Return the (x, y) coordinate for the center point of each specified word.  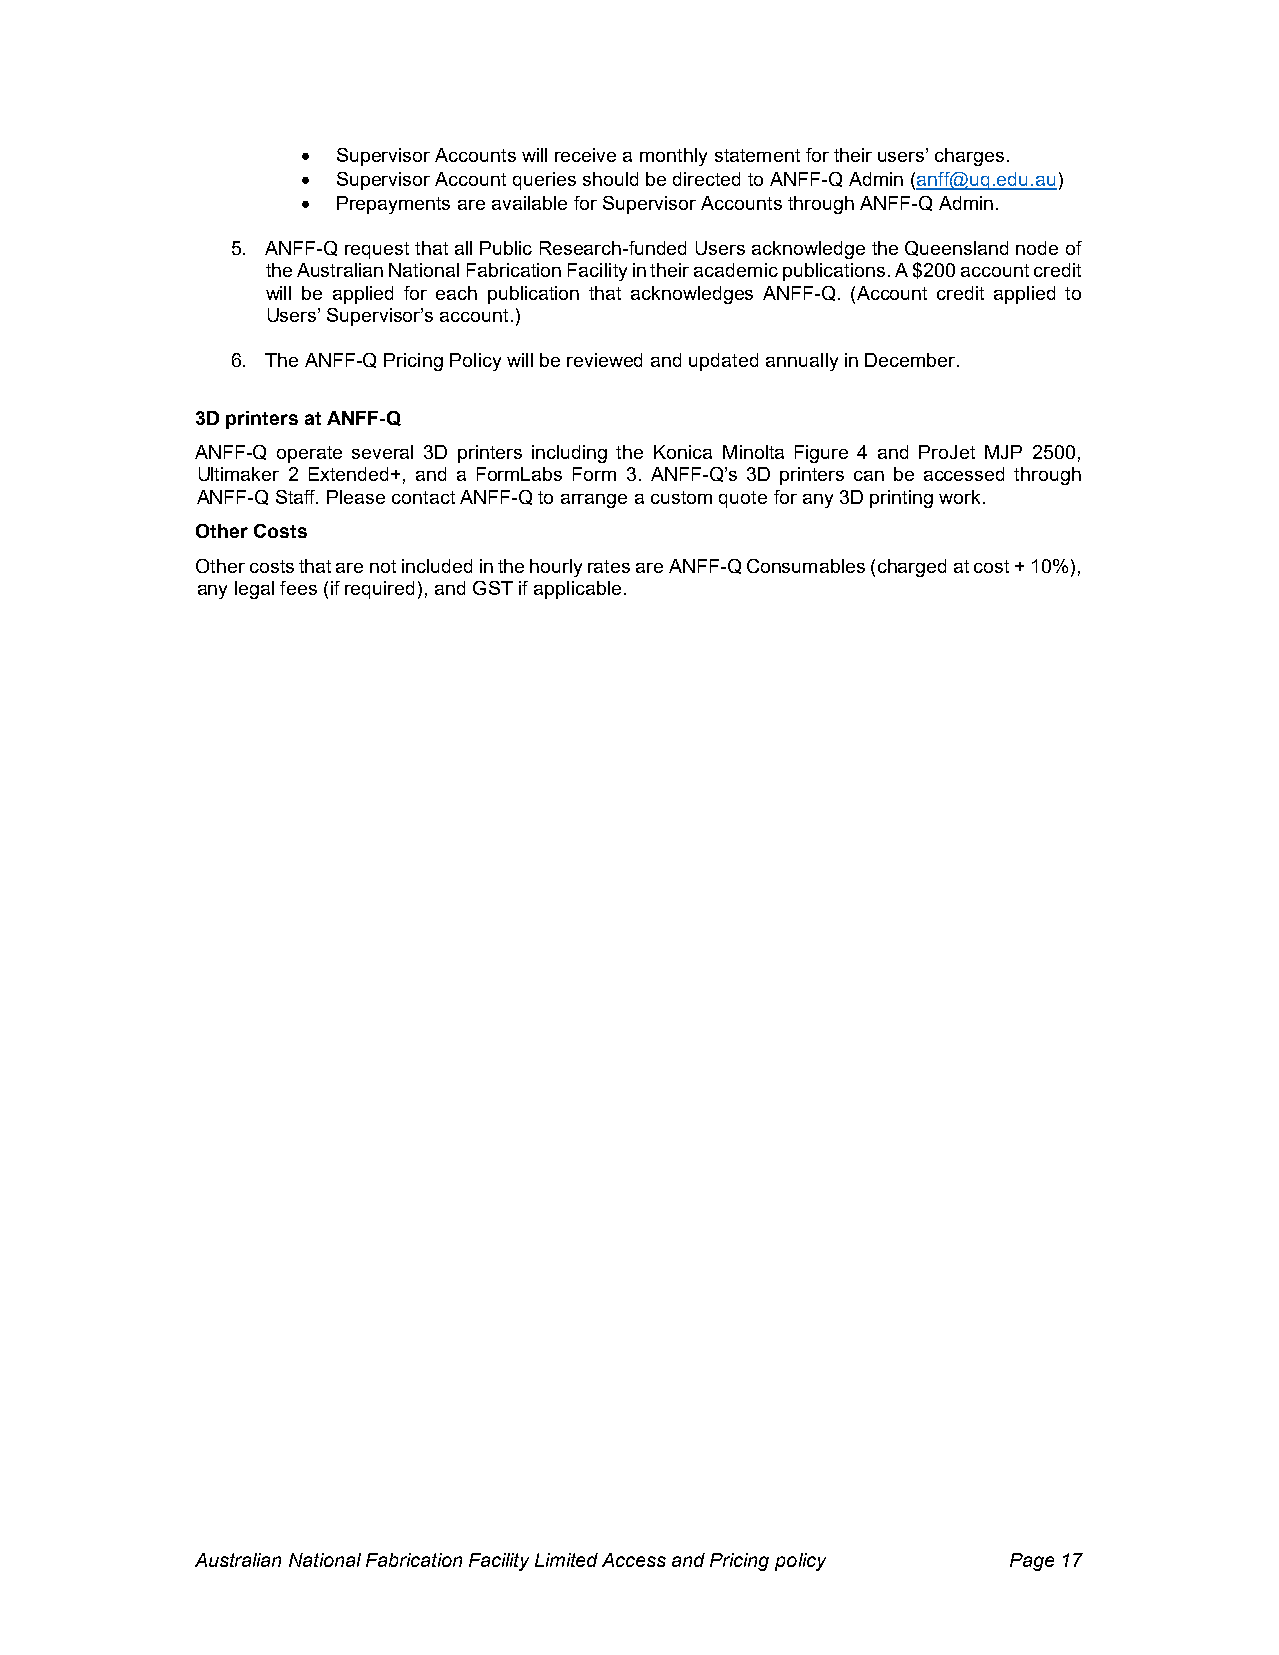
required (379, 590)
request (377, 250)
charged (912, 568)
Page (1032, 1562)
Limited (566, 1560)
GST (493, 588)
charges (969, 157)
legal (254, 590)
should (610, 179)
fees (298, 588)
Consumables (806, 566)
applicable (577, 590)
